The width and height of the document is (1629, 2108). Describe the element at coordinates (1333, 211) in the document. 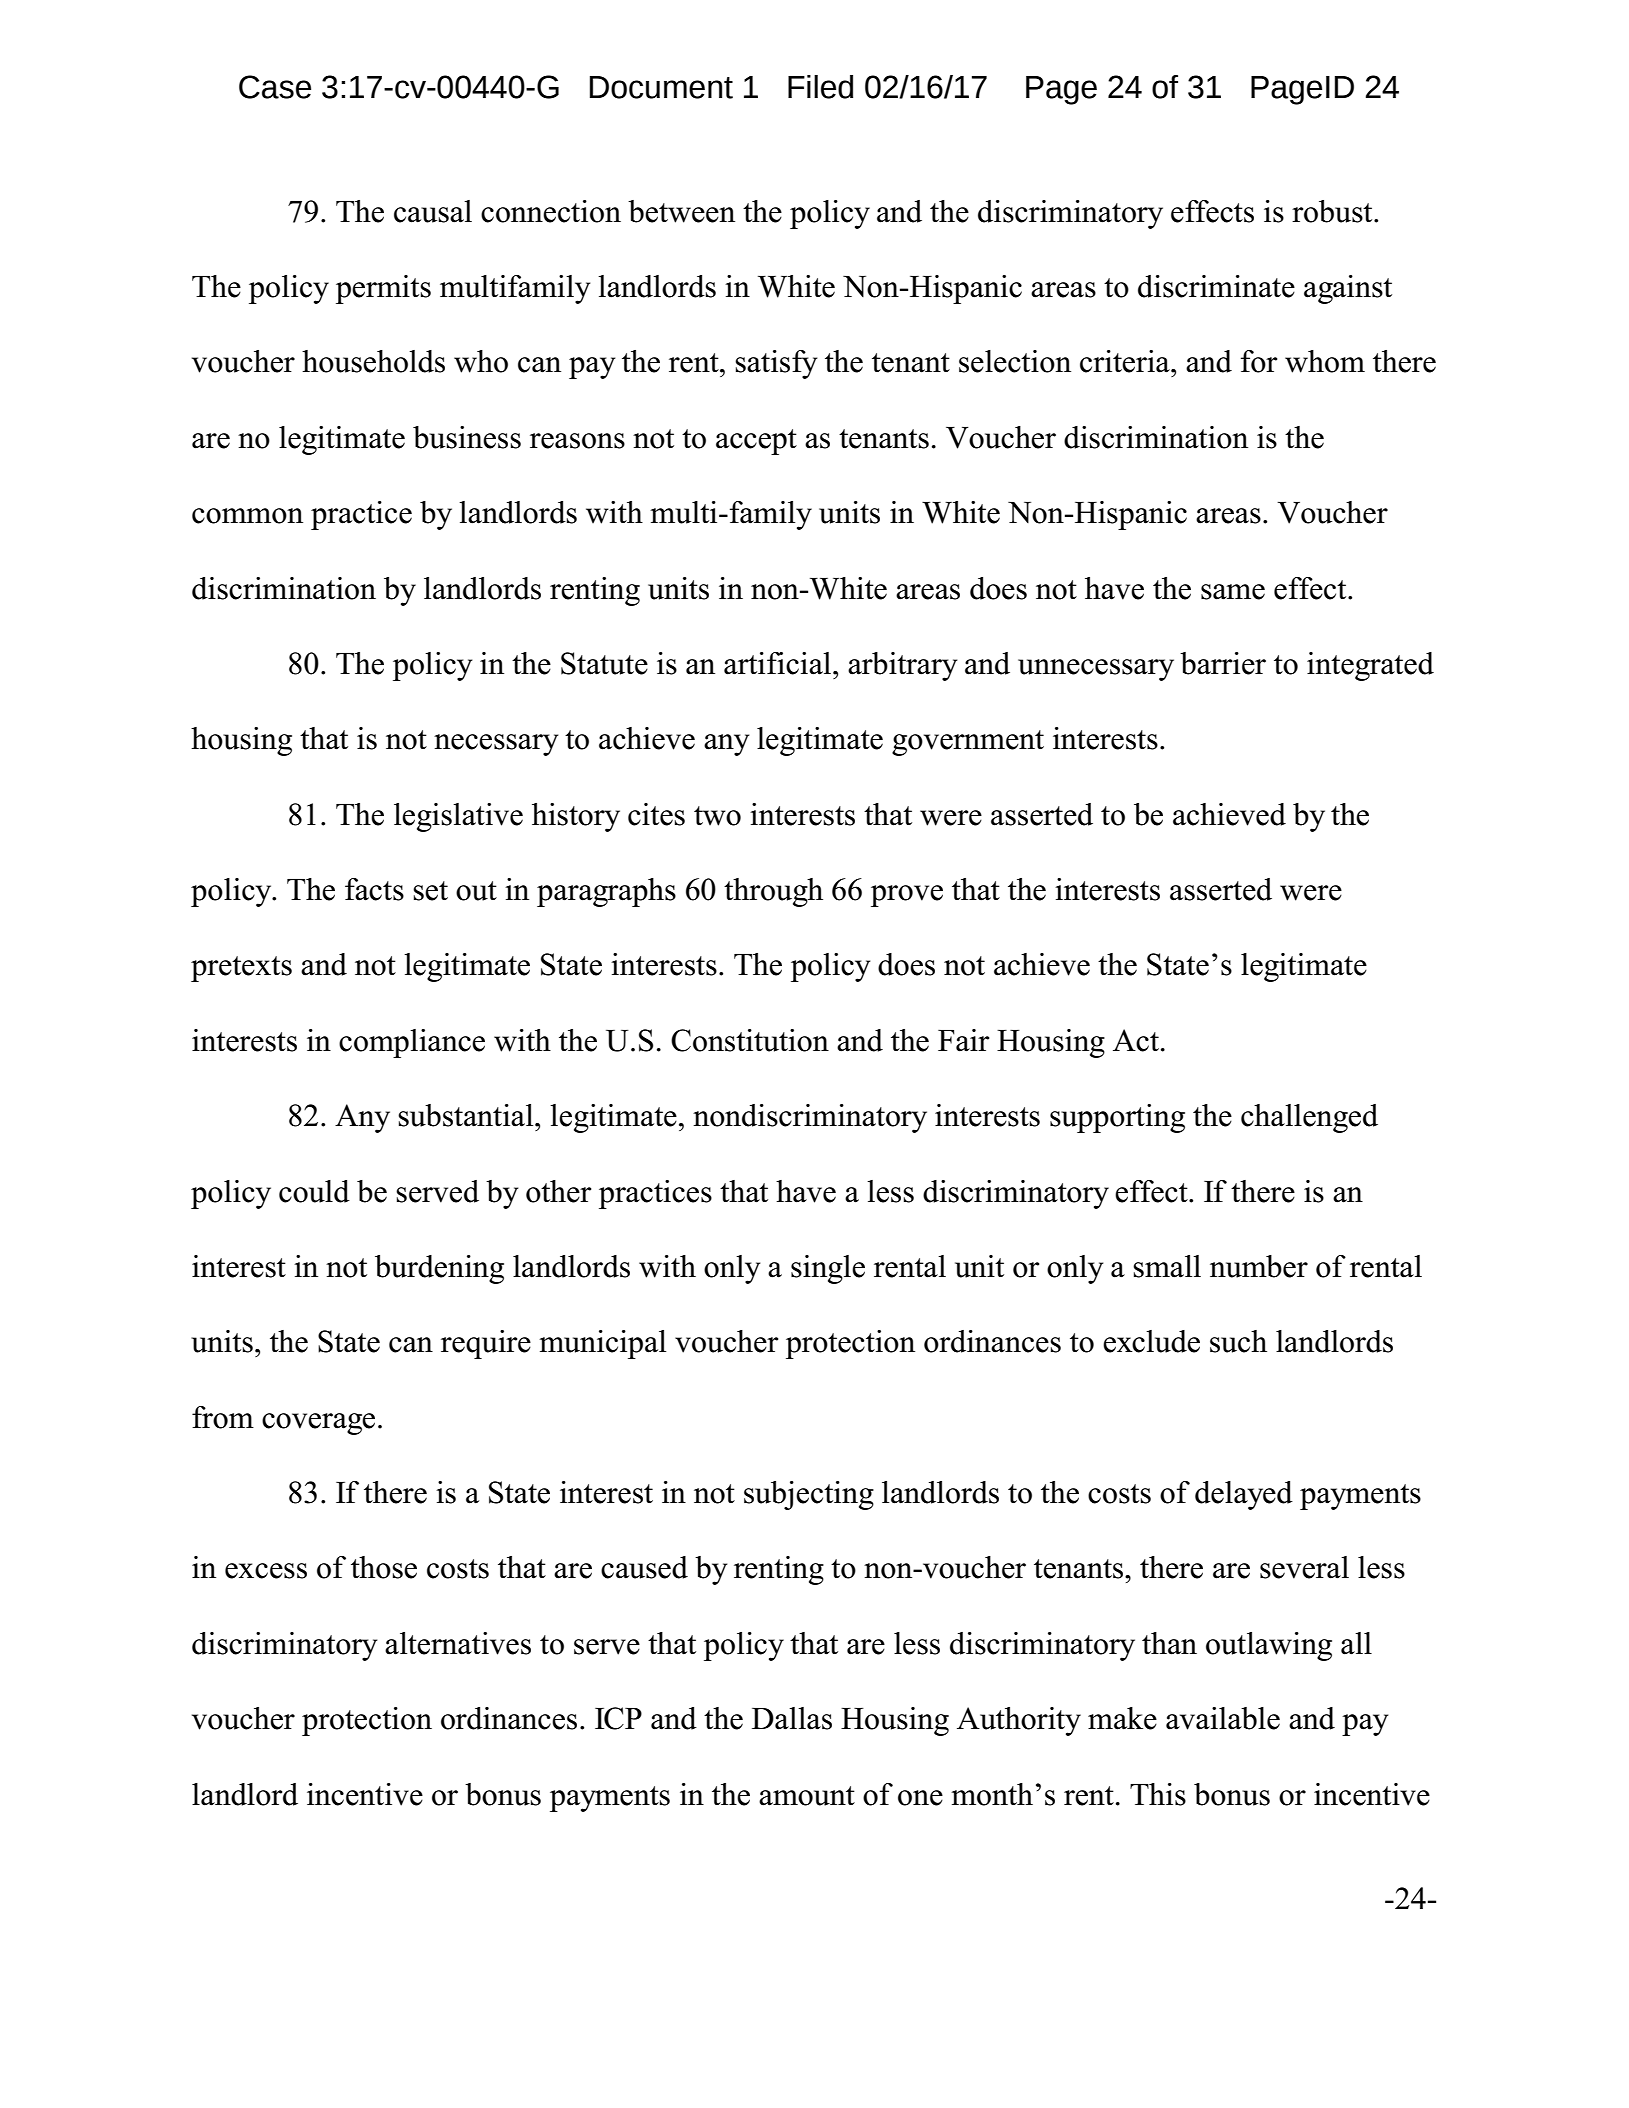

I see `robust` at that location.
